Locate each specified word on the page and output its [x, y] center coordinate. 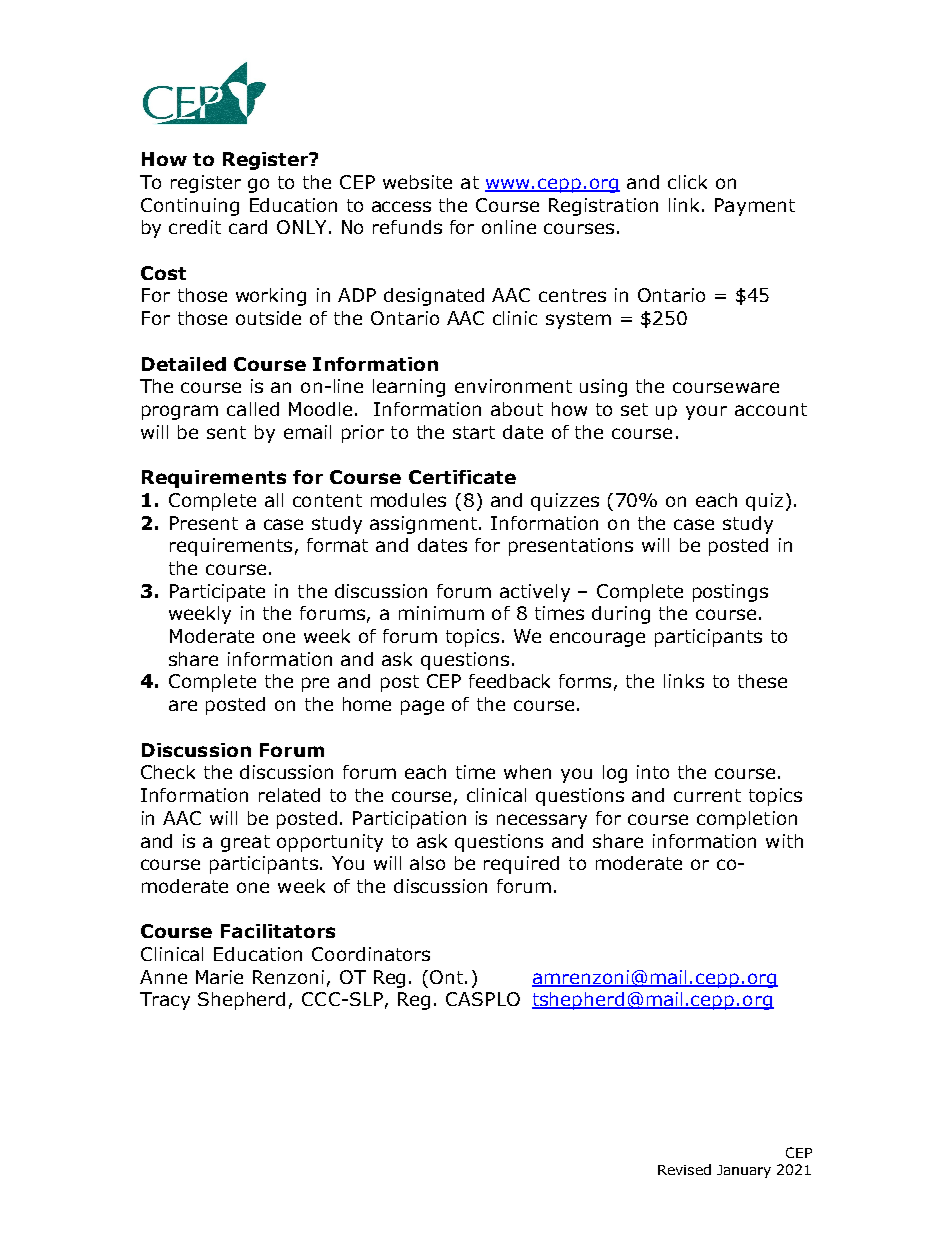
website [417, 182]
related [289, 795]
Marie [219, 977]
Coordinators [371, 954]
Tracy [165, 1001]
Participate [217, 593]
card [248, 227]
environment [513, 386]
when [527, 772]
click [687, 182]
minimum [441, 613]
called [253, 409]
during [621, 615]
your [706, 412]
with [784, 841]
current [707, 795]
